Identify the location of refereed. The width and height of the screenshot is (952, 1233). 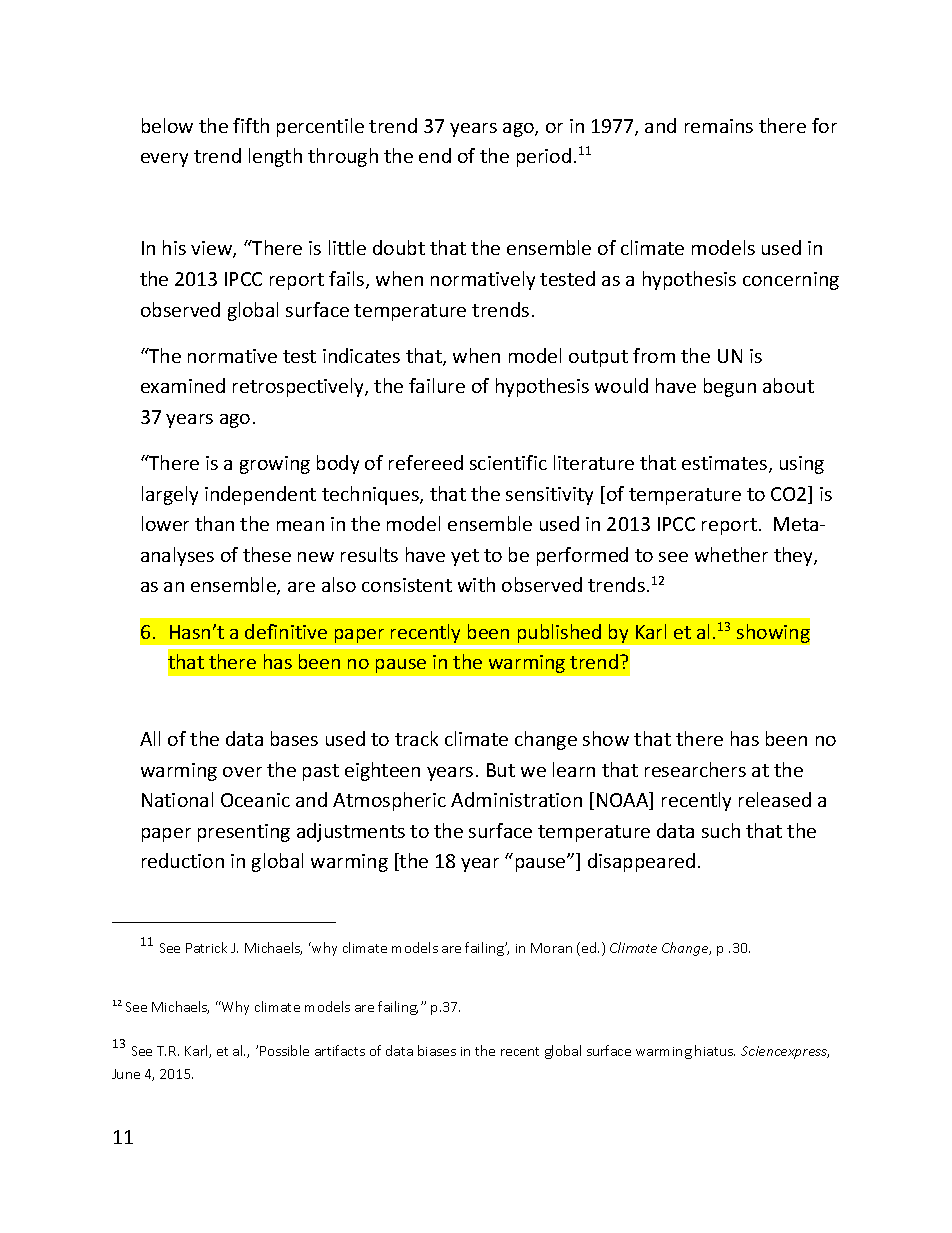
(426, 462).
